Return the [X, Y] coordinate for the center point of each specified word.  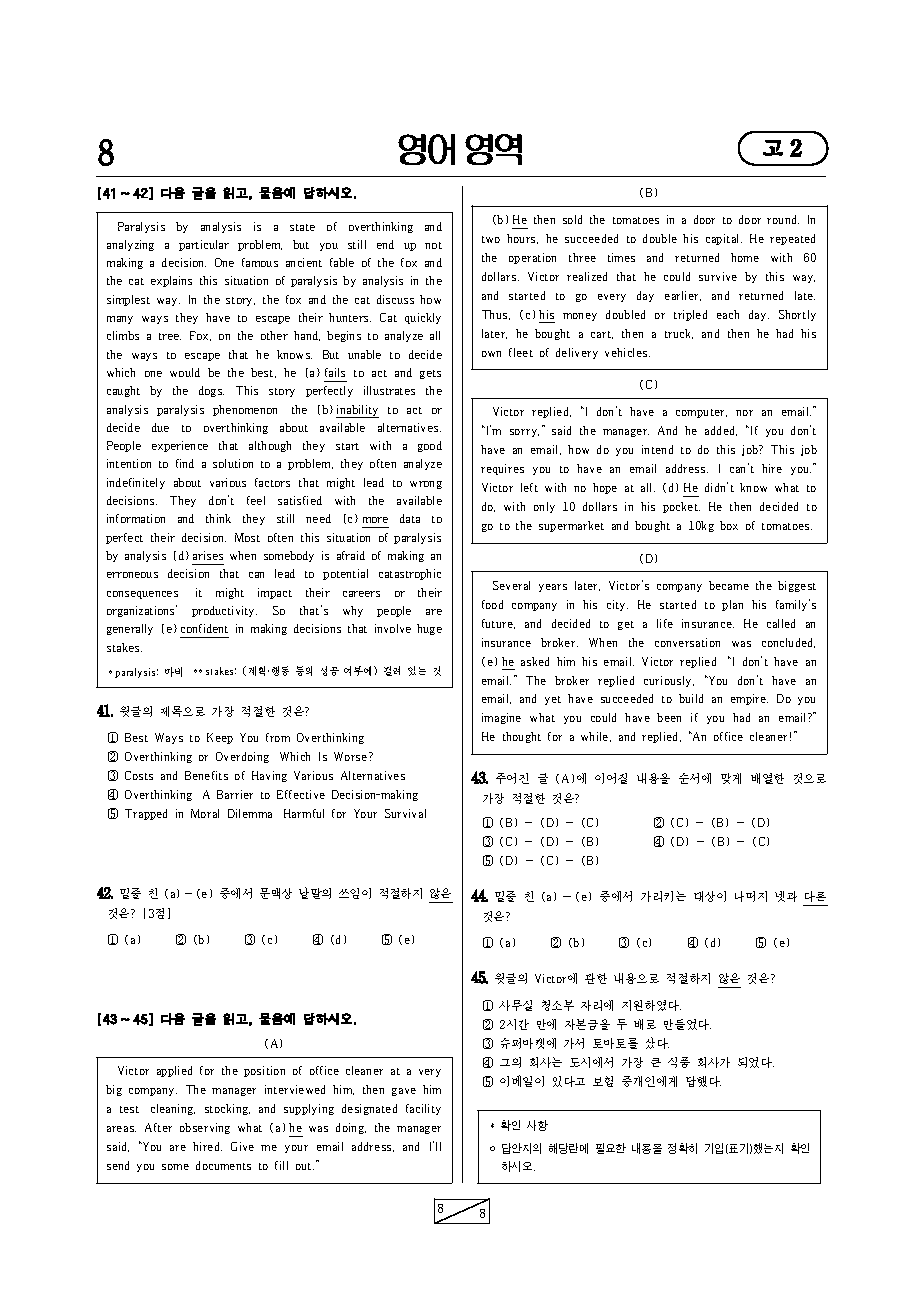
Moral [205, 813]
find [185, 463]
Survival [405, 813]
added [721, 431]
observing [205, 1128]
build [691, 698]
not [433, 245]
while [596, 737]
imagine [501, 718]
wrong [426, 485]
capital [724, 239]
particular [204, 245]
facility [423, 1109]
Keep [220, 738]
